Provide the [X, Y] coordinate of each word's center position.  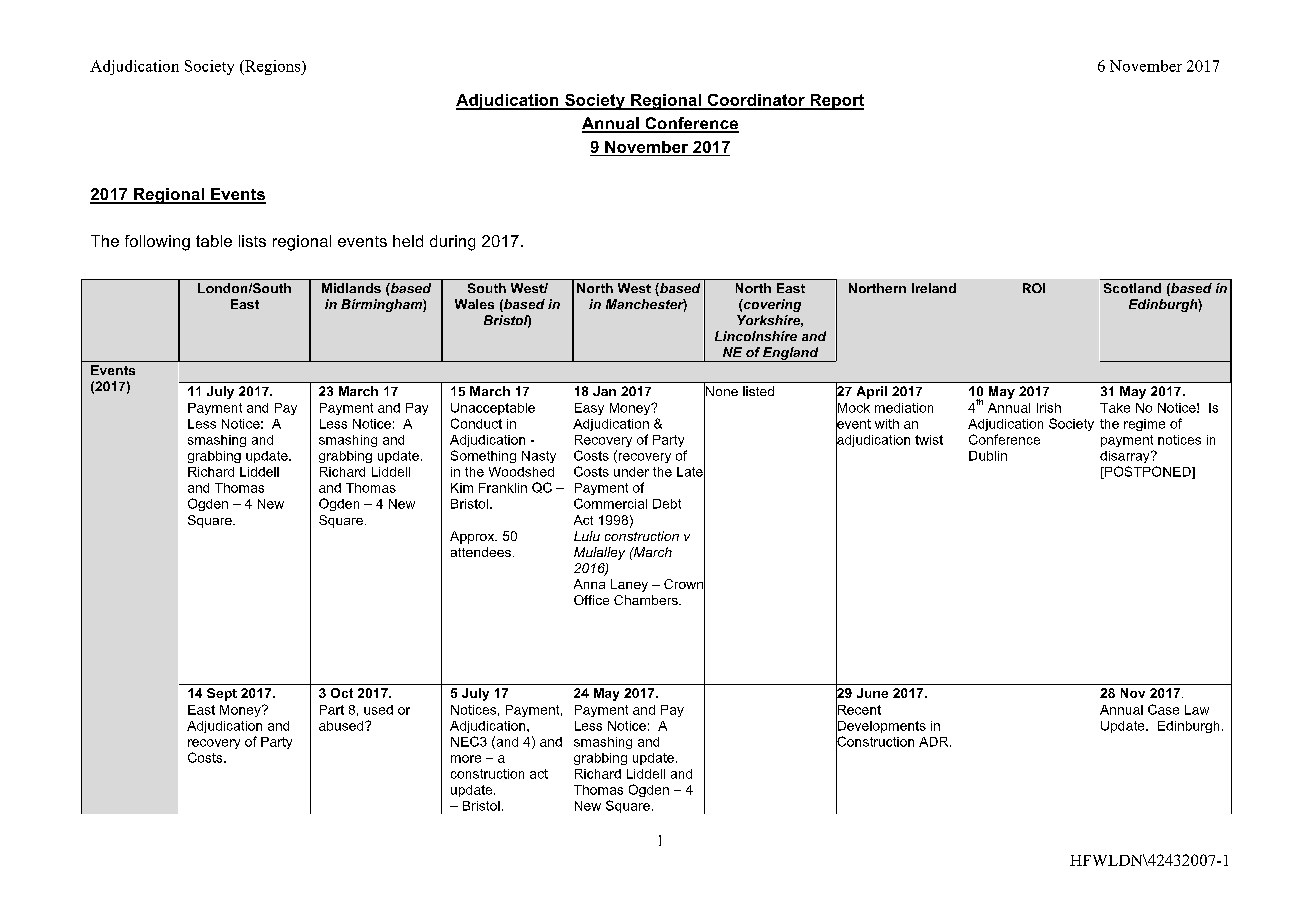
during [452, 243]
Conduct [476, 423]
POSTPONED [1147, 472]
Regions [273, 67]
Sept [222, 694]
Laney [629, 585]
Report [836, 102]
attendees [481, 552]
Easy [589, 409]
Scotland [1132, 288]
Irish [1049, 408]
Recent [858, 709]
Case [1163, 709]
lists [252, 241]
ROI [1034, 288]
